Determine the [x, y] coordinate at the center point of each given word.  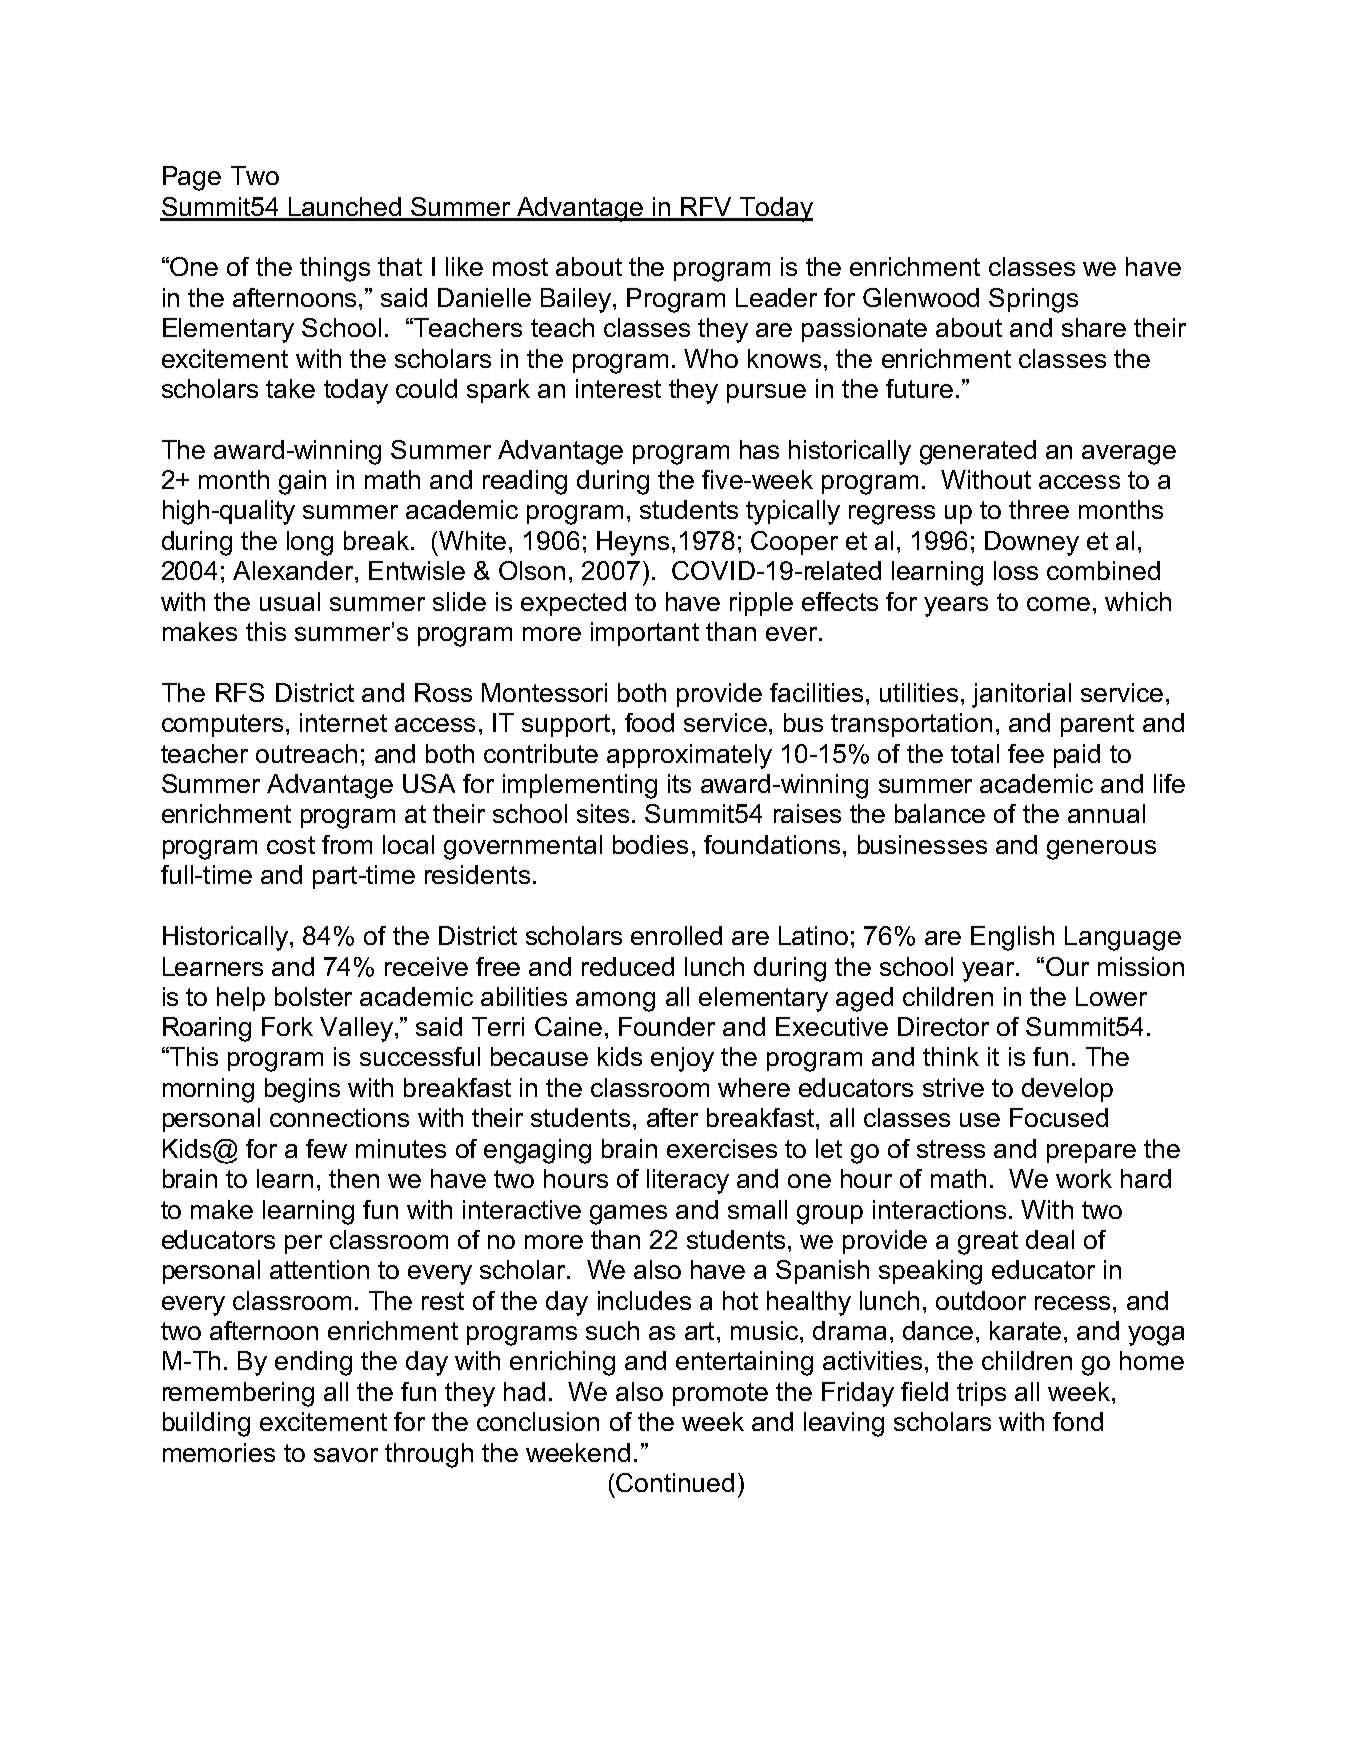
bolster [313, 996]
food [649, 722]
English [1012, 938]
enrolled [676, 935]
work [1084, 1178]
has [759, 449]
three [1039, 509]
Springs [1033, 300]
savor [346, 1455]
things [335, 269]
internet [343, 722]
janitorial [1021, 695]
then [354, 1178]
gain [302, 482]
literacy [688, 1181]
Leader [776, 297]
